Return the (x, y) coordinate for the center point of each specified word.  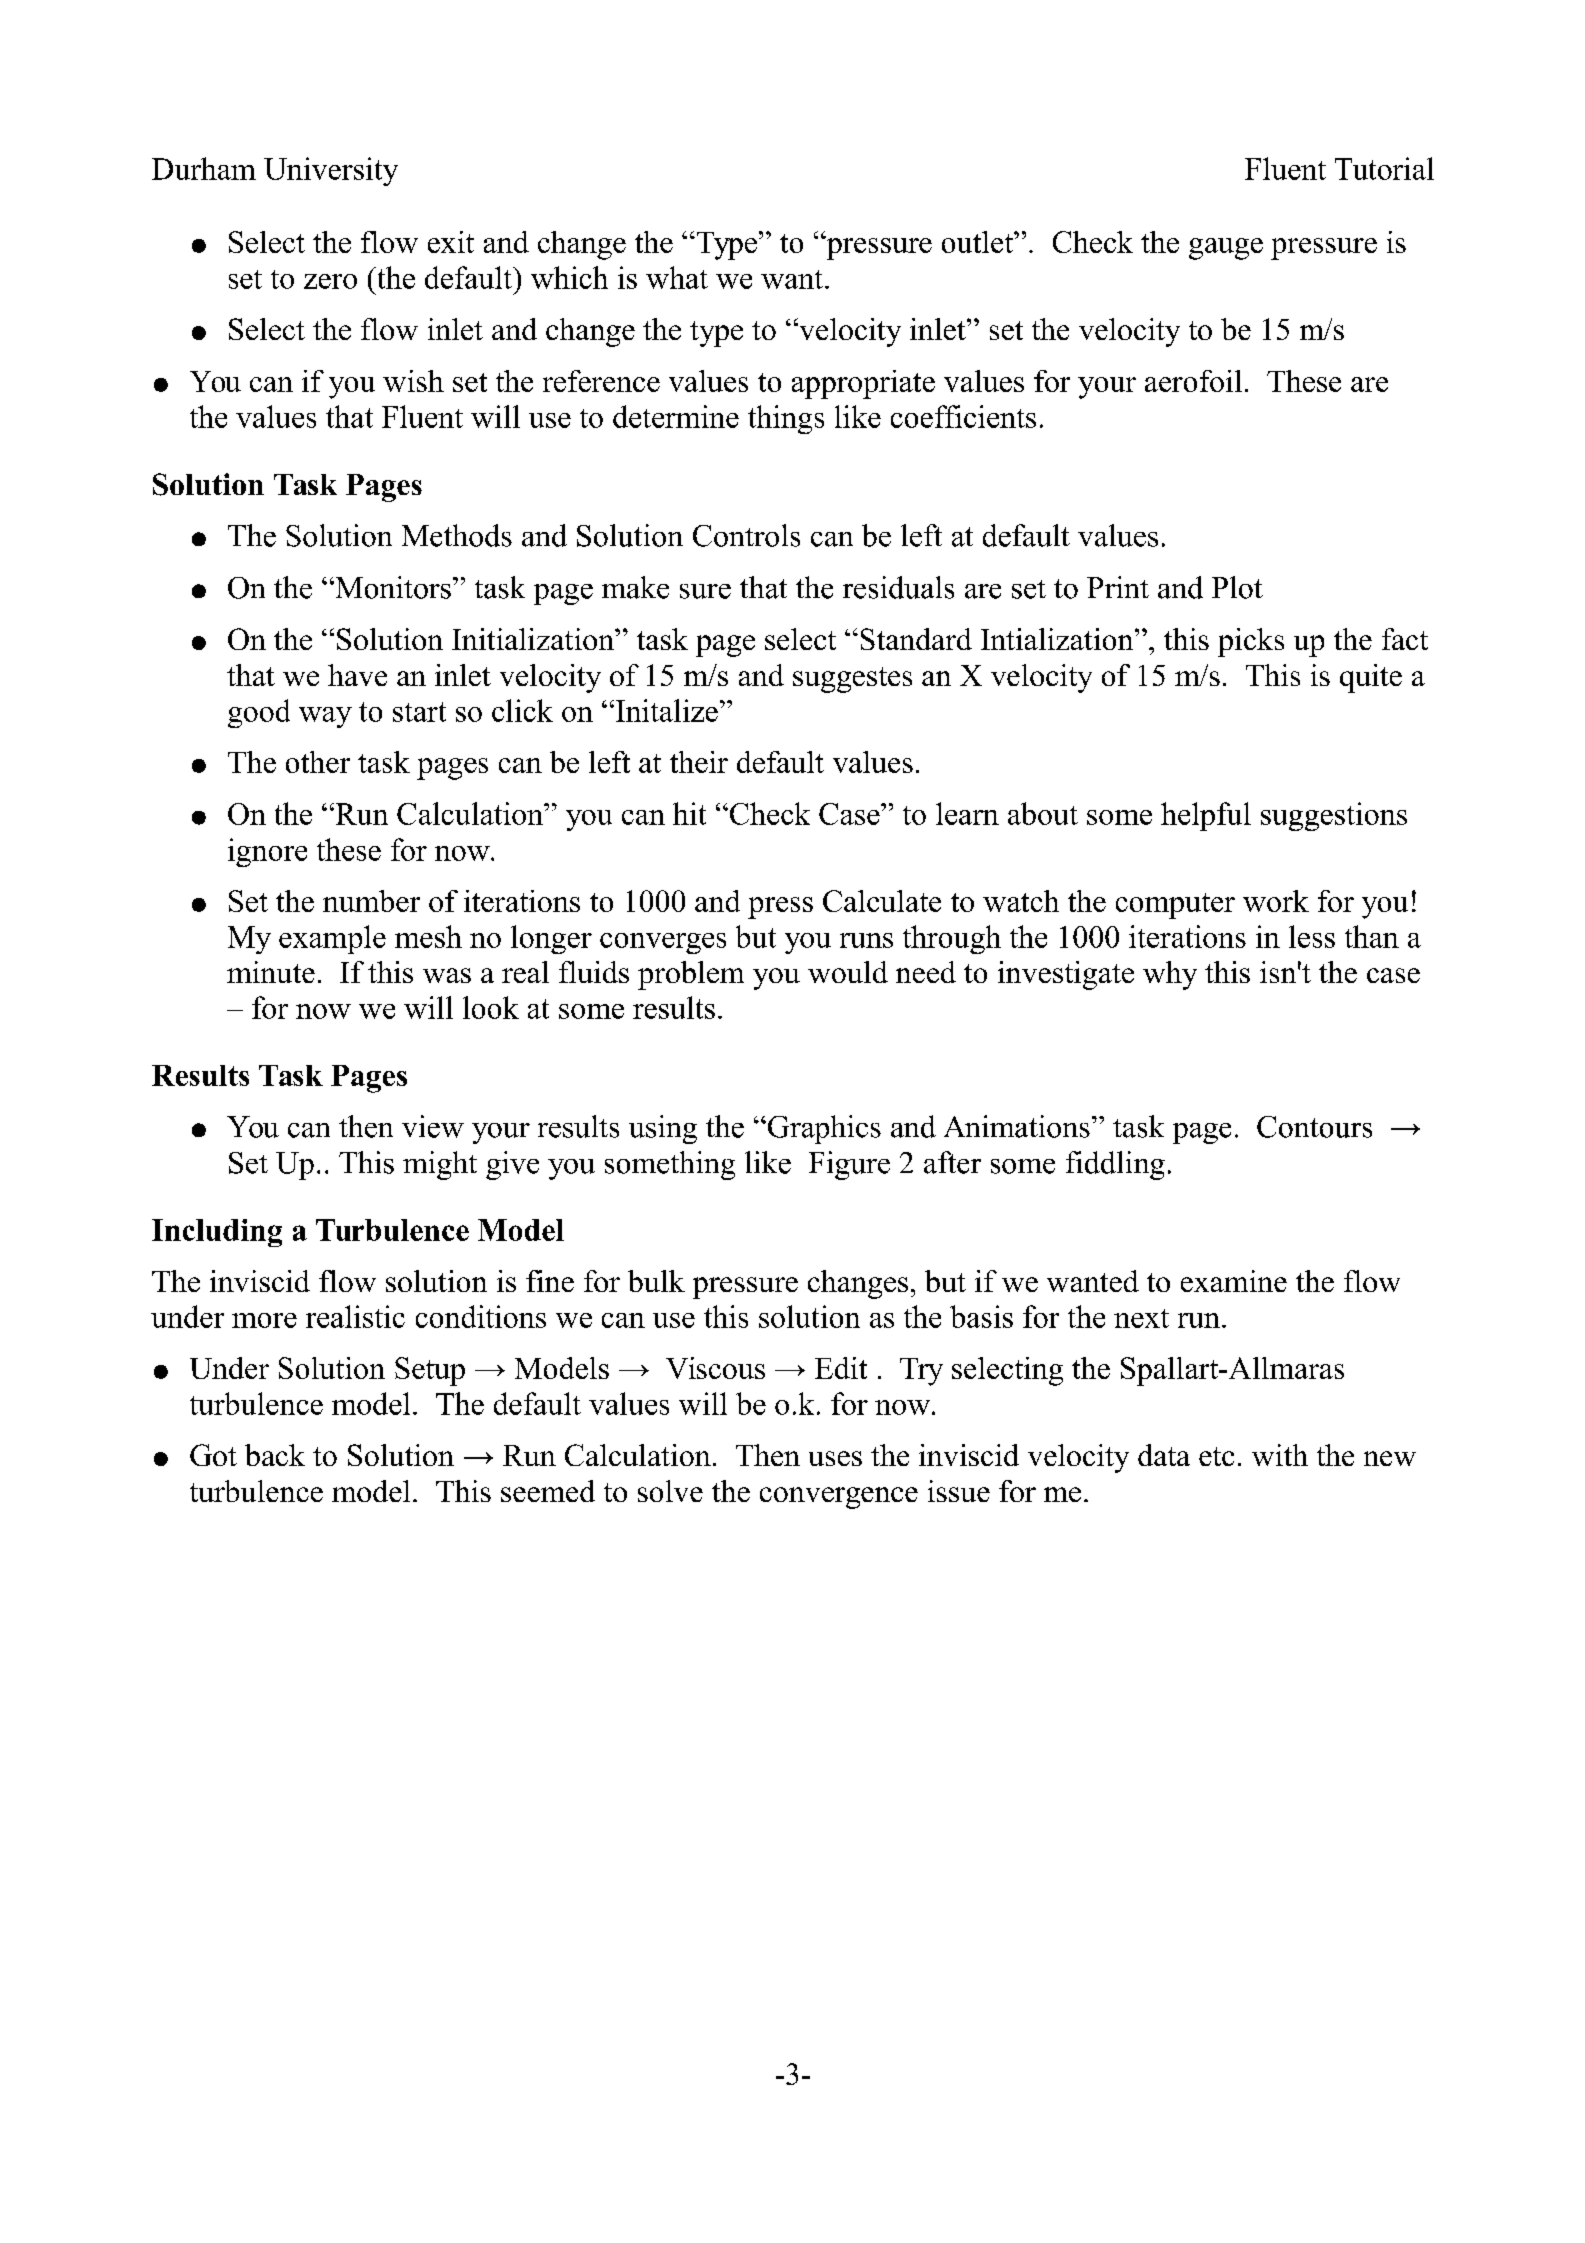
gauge (1226, 249)
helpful (1206, 816)
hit (689, 813)
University (331, 171)
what (677, 277)
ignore (267, 852)
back (275, 1455)
